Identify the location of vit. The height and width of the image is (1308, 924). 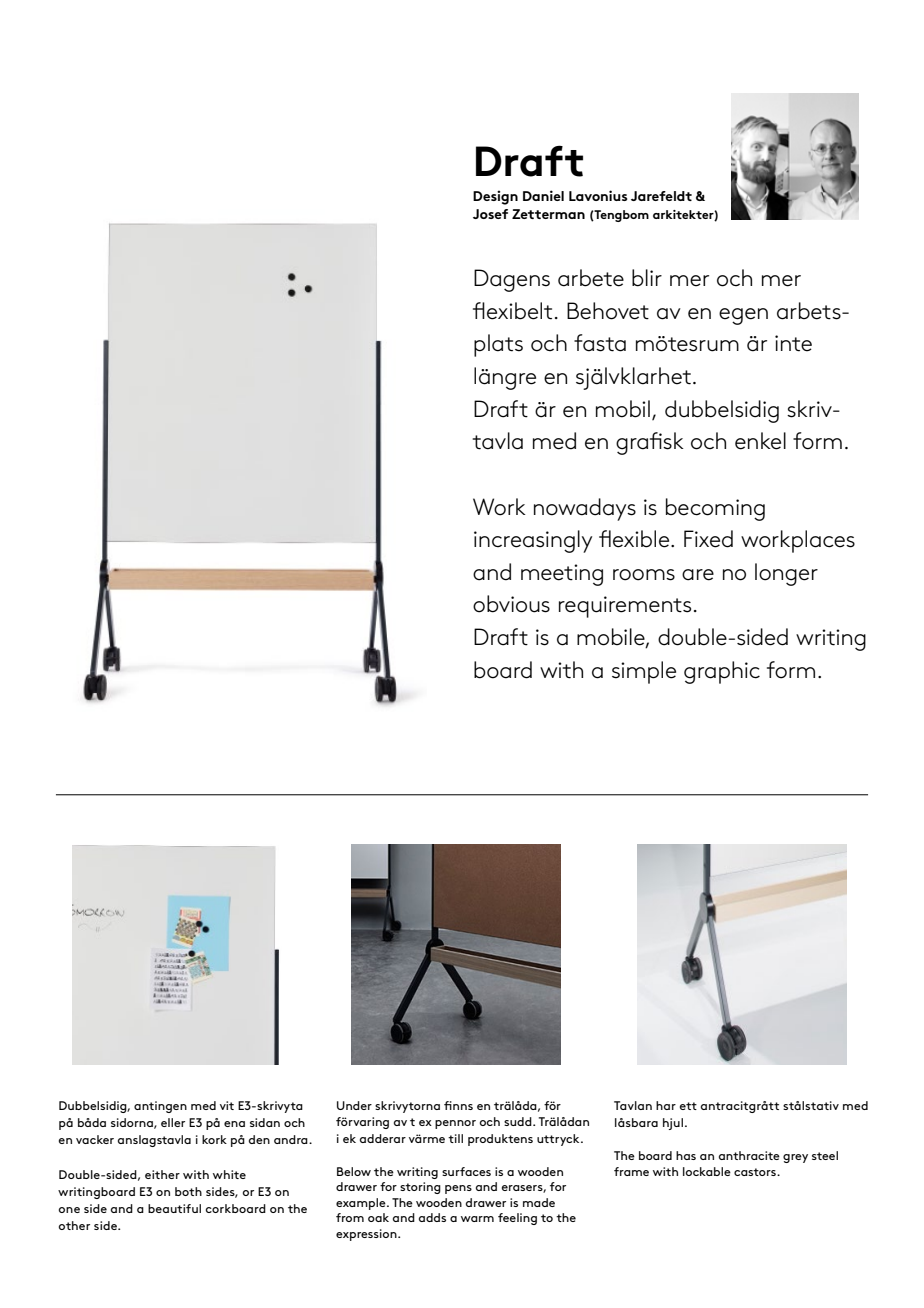
(227, 1105).
